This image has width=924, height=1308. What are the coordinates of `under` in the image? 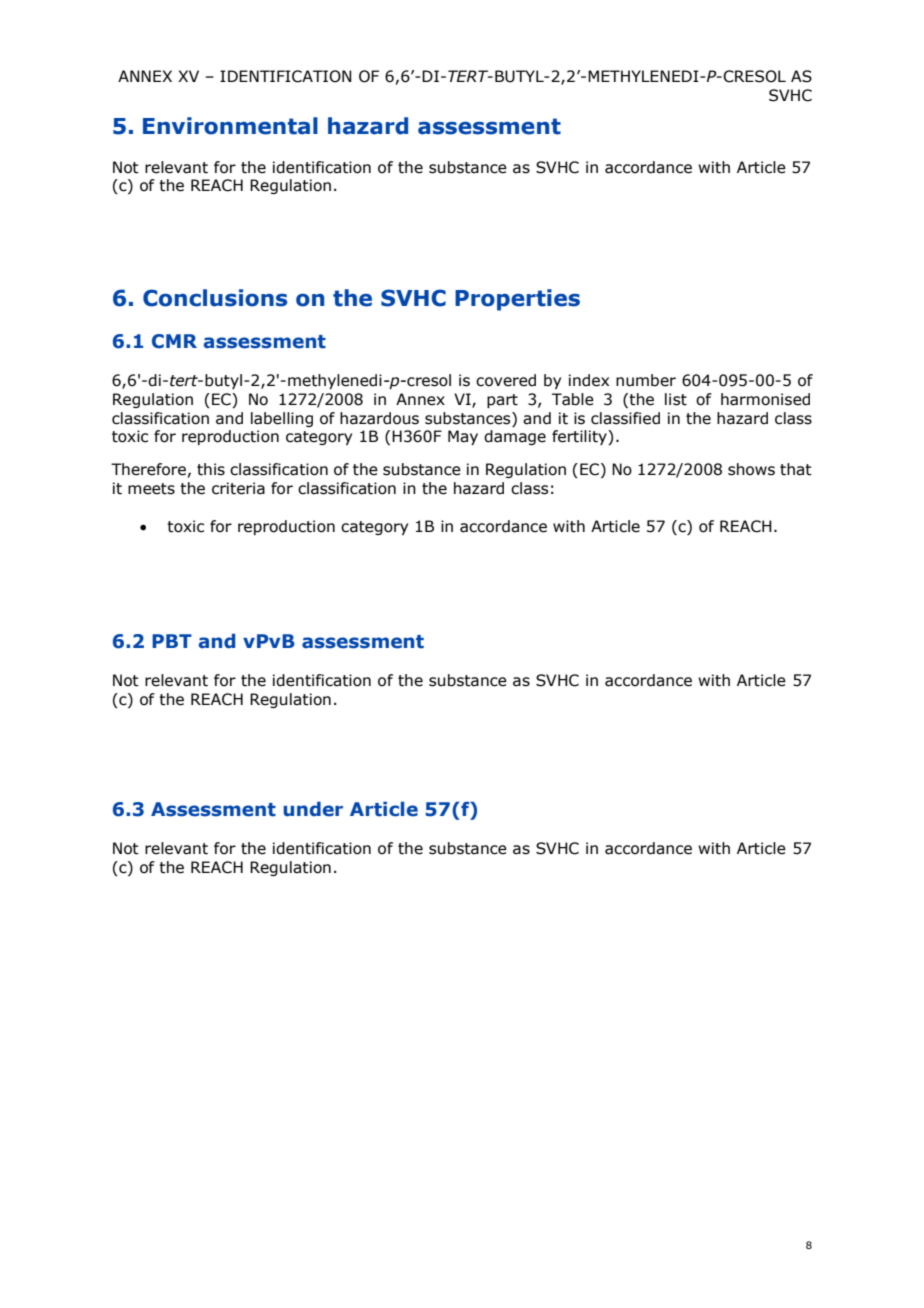 It's located at (313, 809).
